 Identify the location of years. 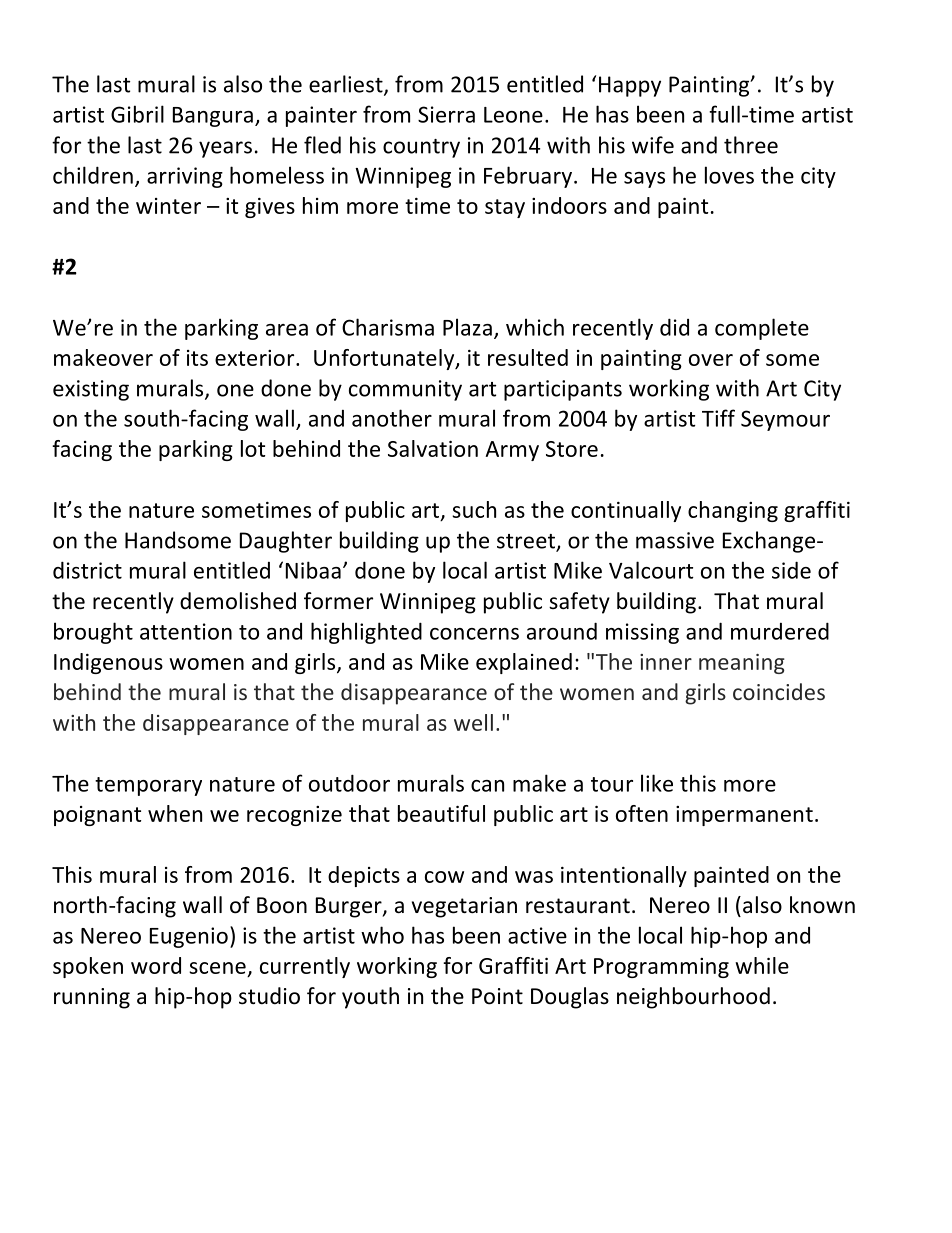
(225, 149).
